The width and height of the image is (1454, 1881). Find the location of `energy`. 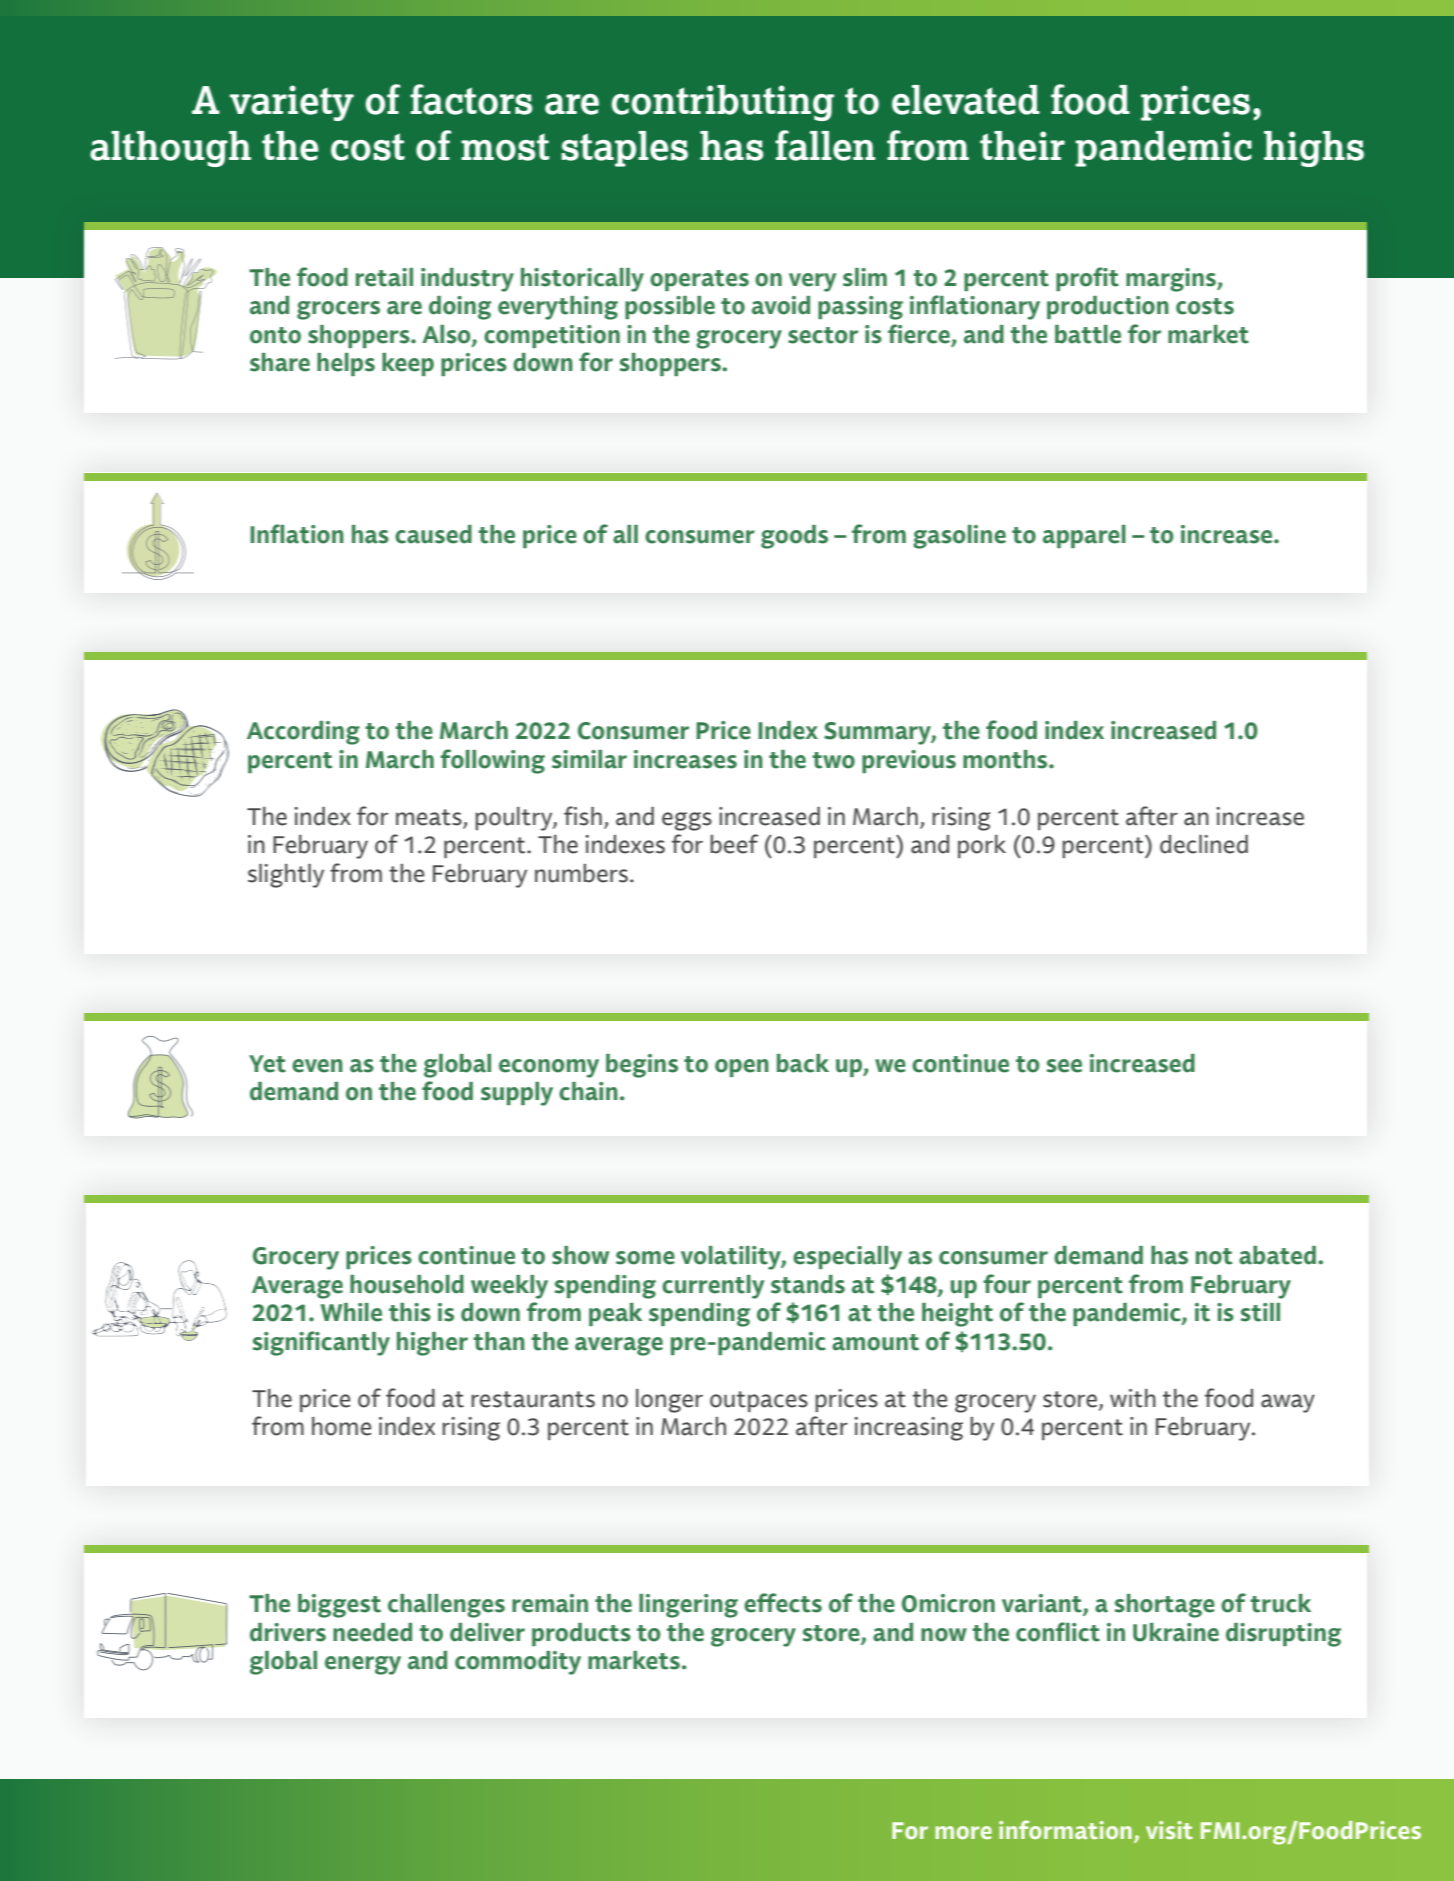

energy is located at coordinates (363, 1665).
